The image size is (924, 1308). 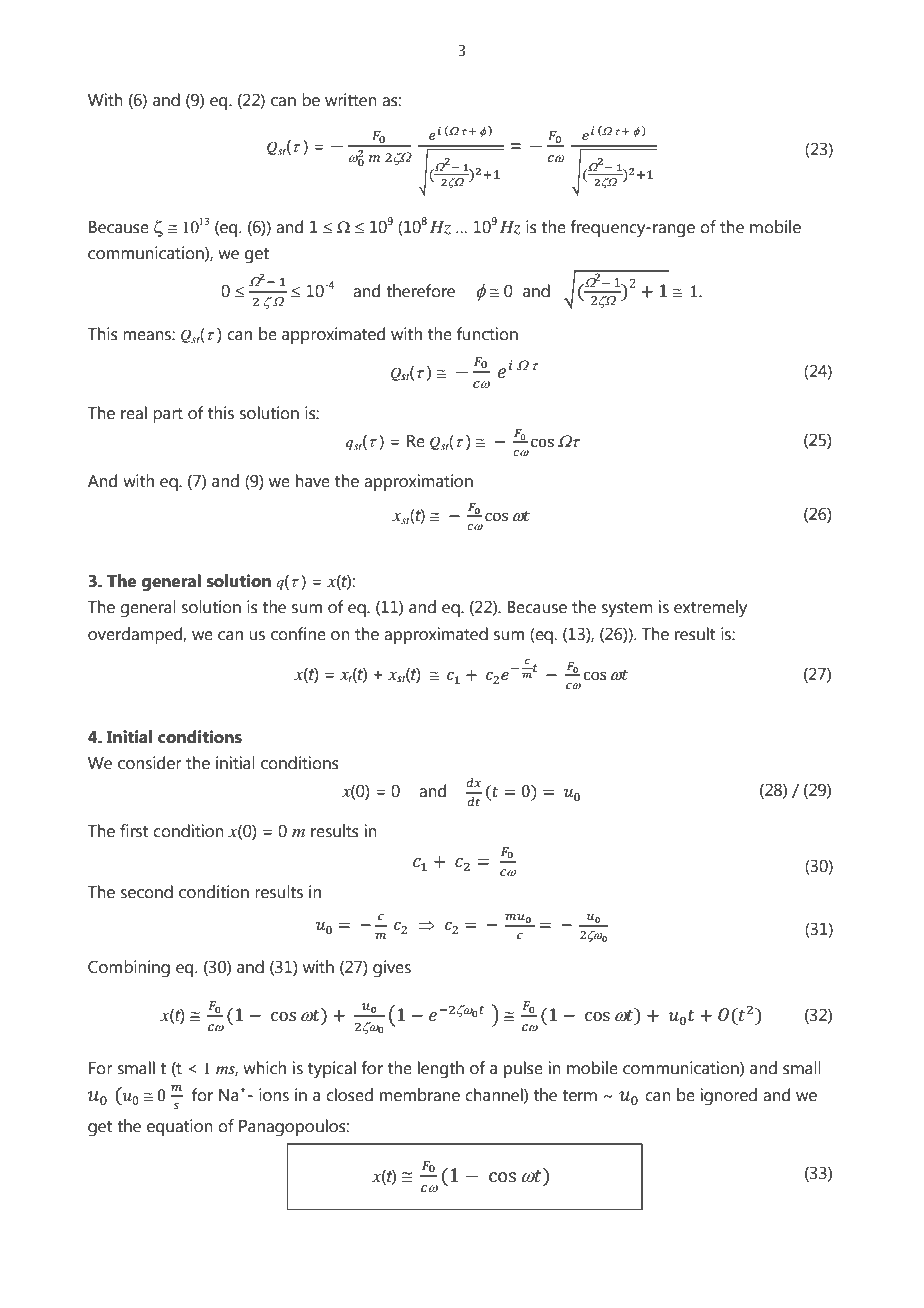 I want to click on function, so click(x=487, y=334).
